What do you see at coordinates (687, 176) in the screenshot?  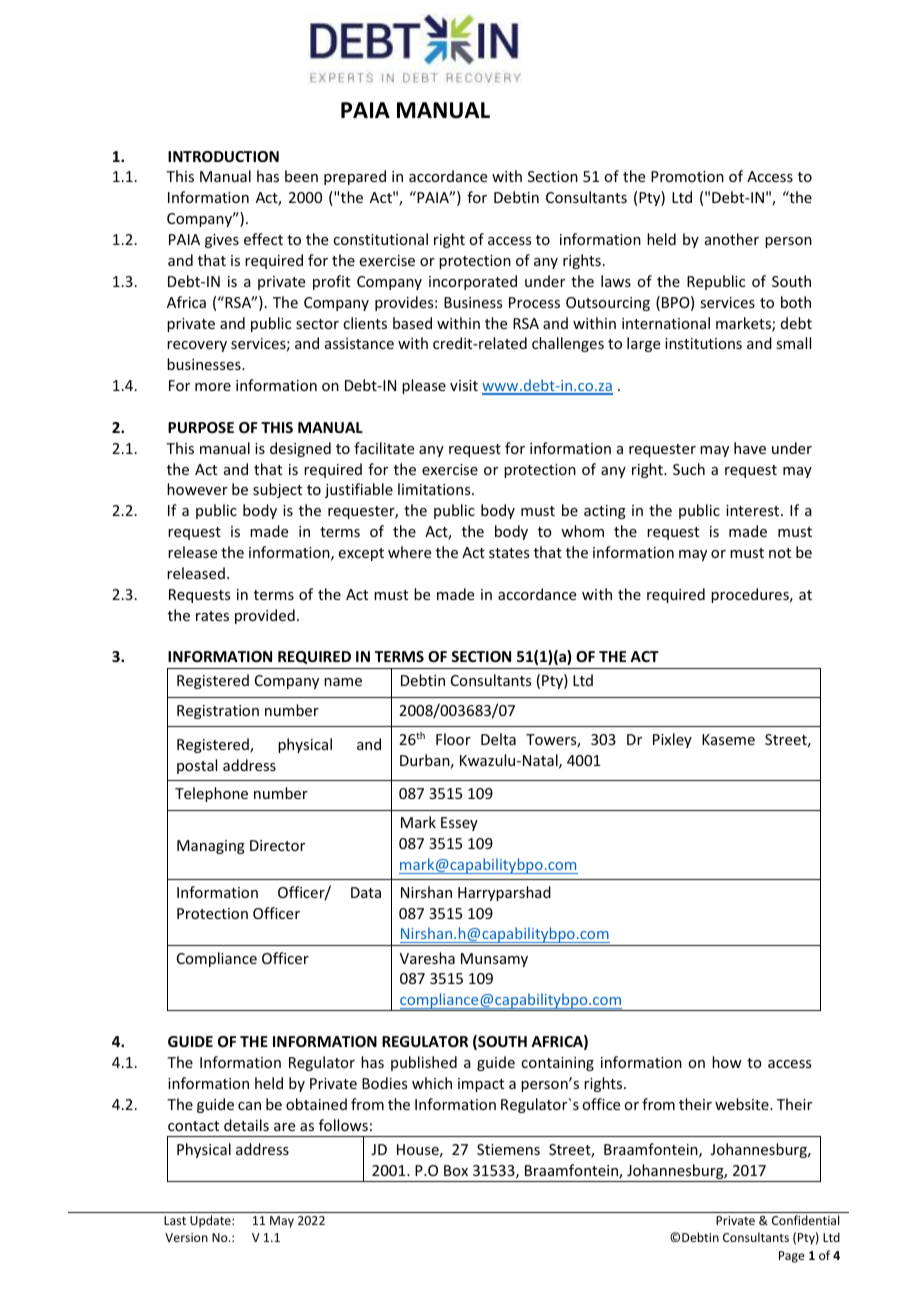 I see `Promotion` at bounding box center [687, 176].
